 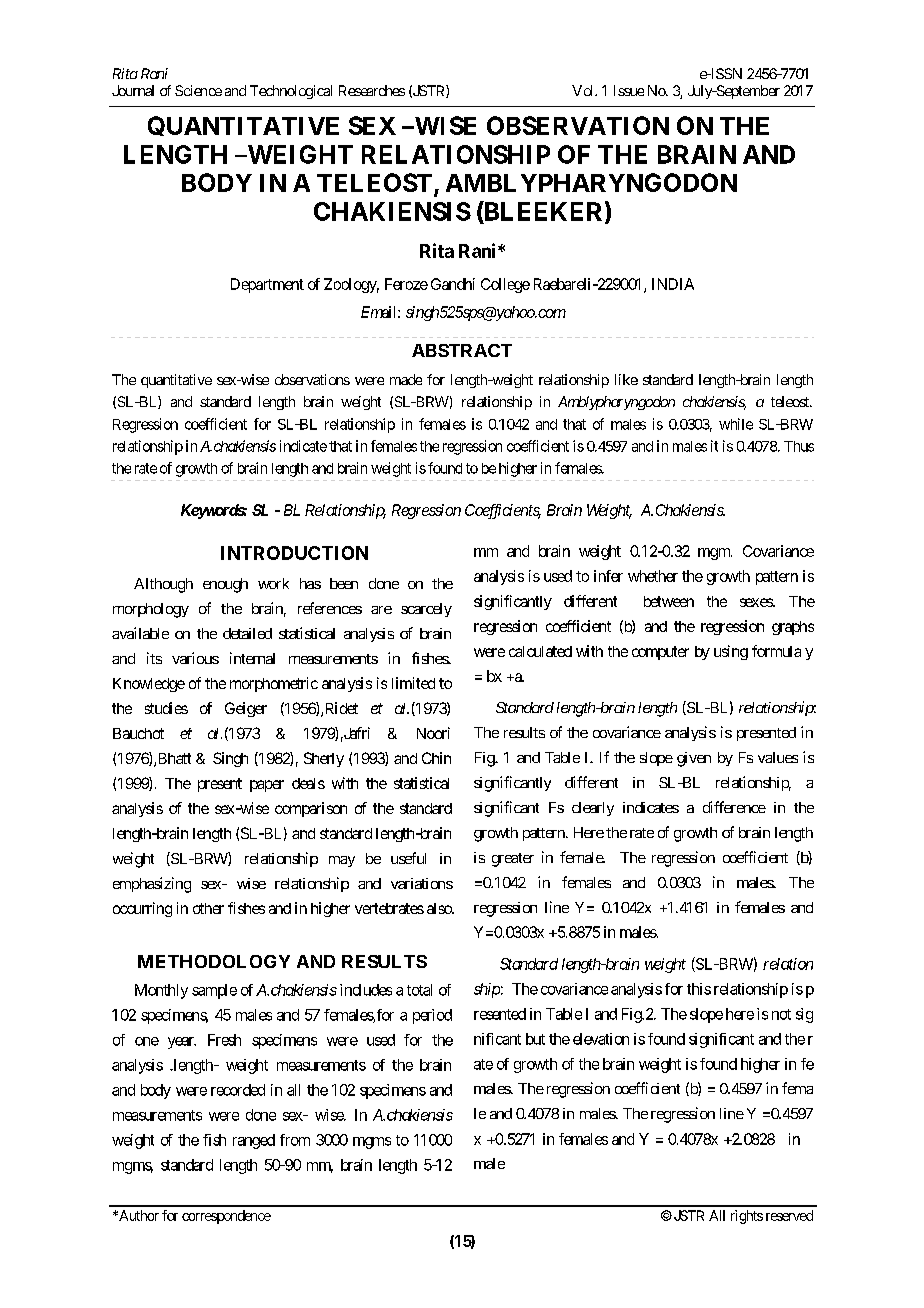 I want to click on Science, so click(x=198, y=90).
